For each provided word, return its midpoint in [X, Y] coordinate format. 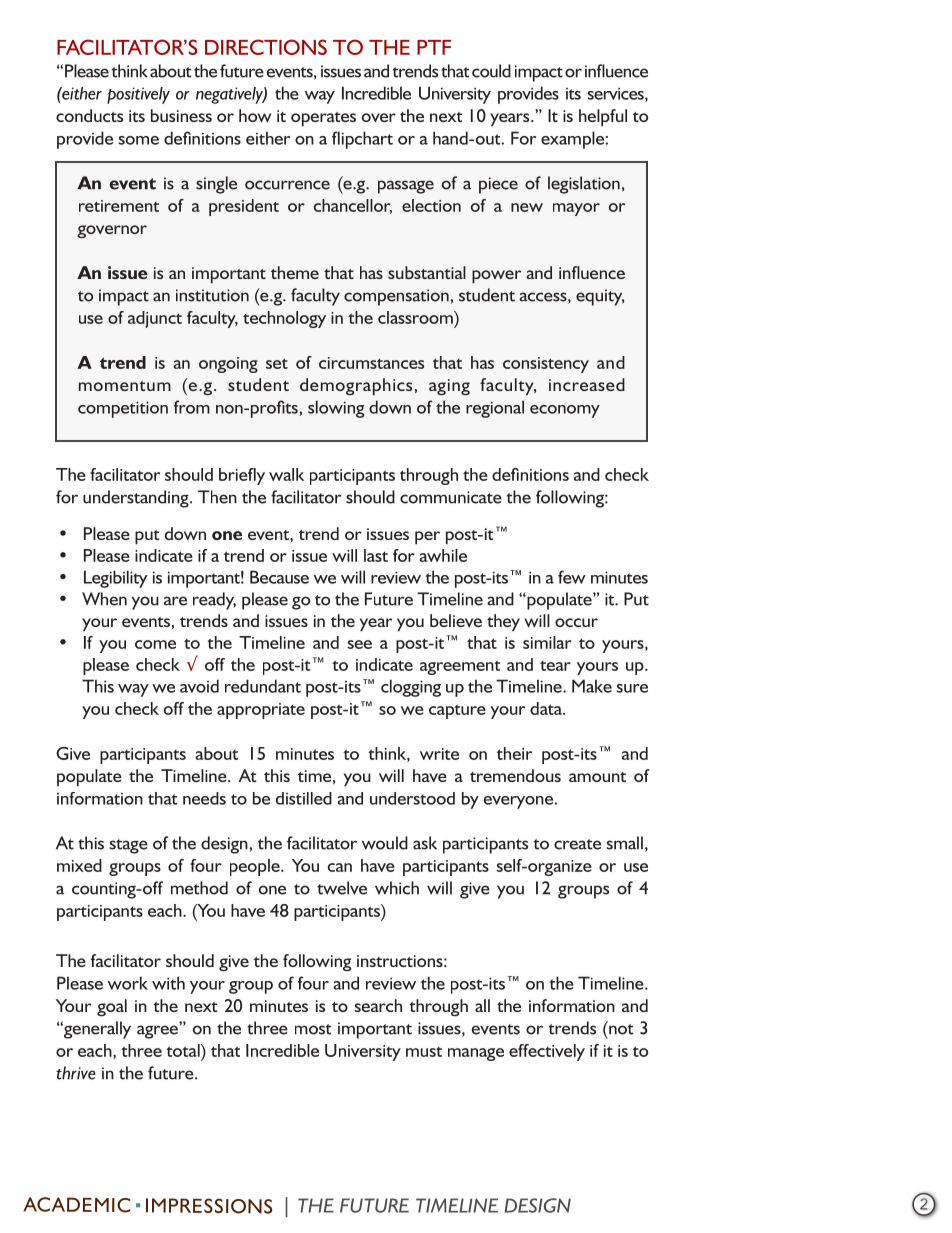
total [184, 1050]
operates [323, 119]
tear [555, 666]
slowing [336, 409]
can [340, 867]
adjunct [155, 319]
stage [128, 846]
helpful [603, 118]
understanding [137, 499]
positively [138, 95]
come [155, 644]
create [577, 844]
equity [600, 297]
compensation [396, 297]
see [359, 644]
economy [565, 411]
